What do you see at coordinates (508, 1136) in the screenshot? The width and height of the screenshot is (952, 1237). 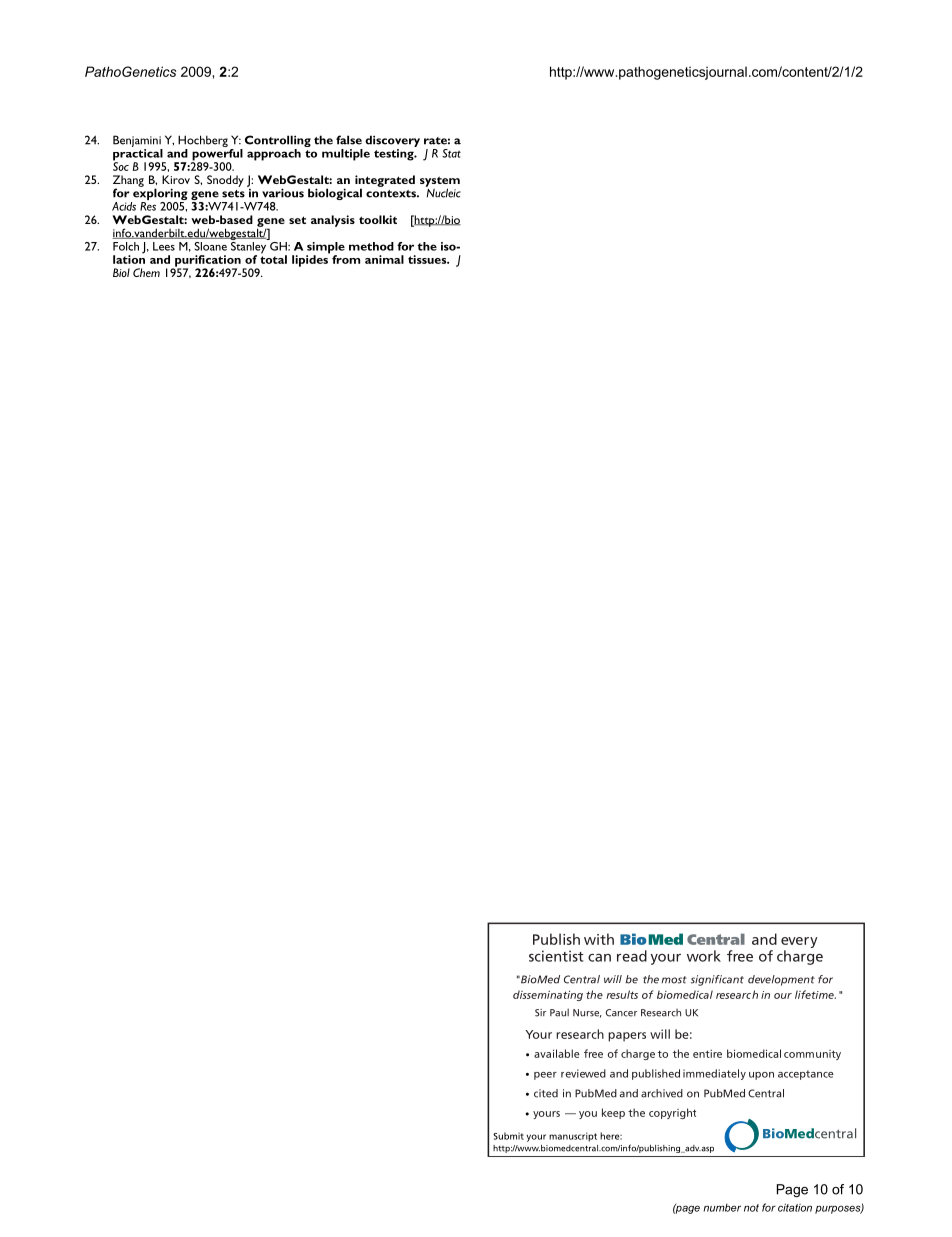 I see `Submit` at bounding box center [508, 1136].
